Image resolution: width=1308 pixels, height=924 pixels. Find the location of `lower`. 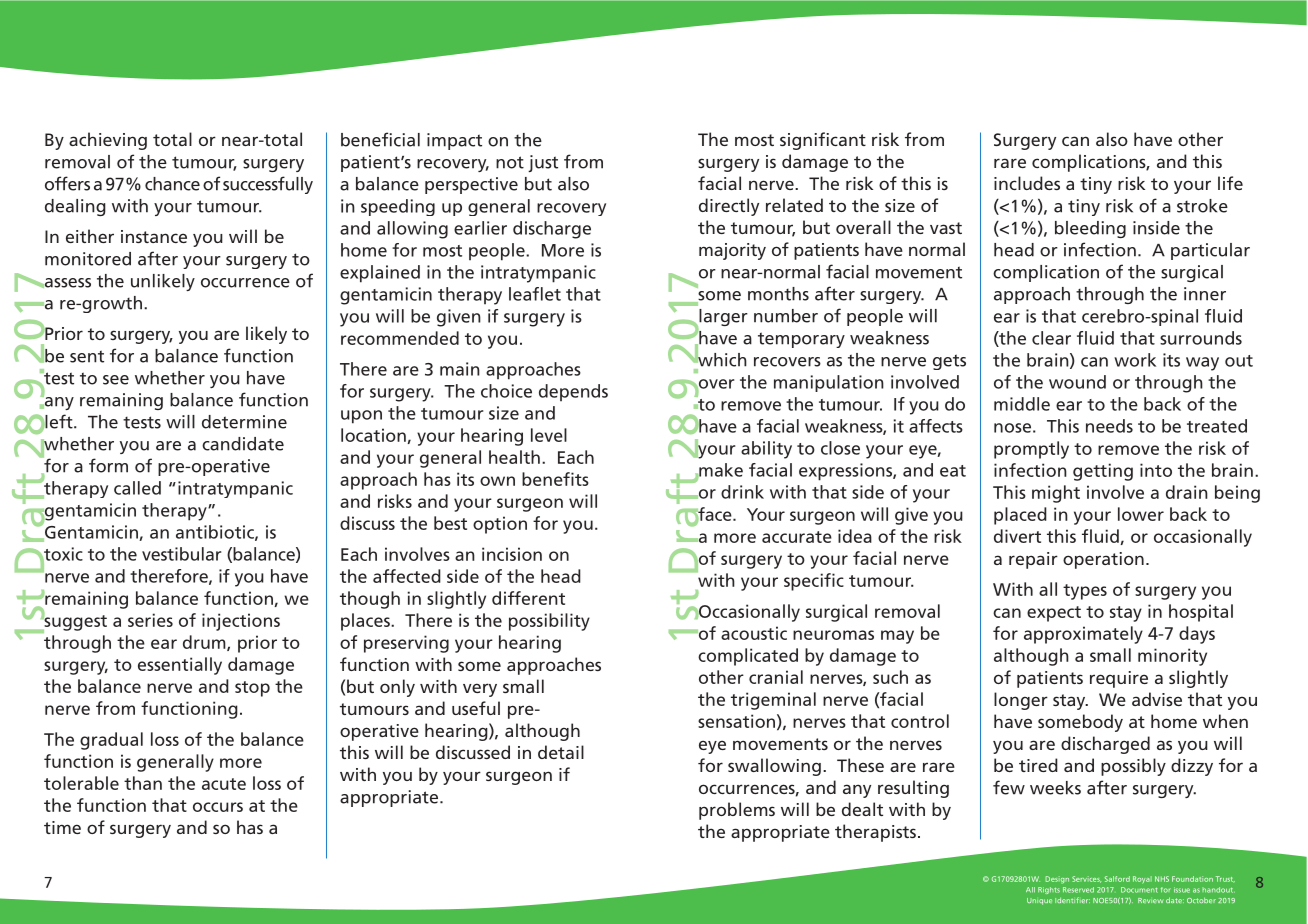

lower is located at coordinates (1141, 514).
